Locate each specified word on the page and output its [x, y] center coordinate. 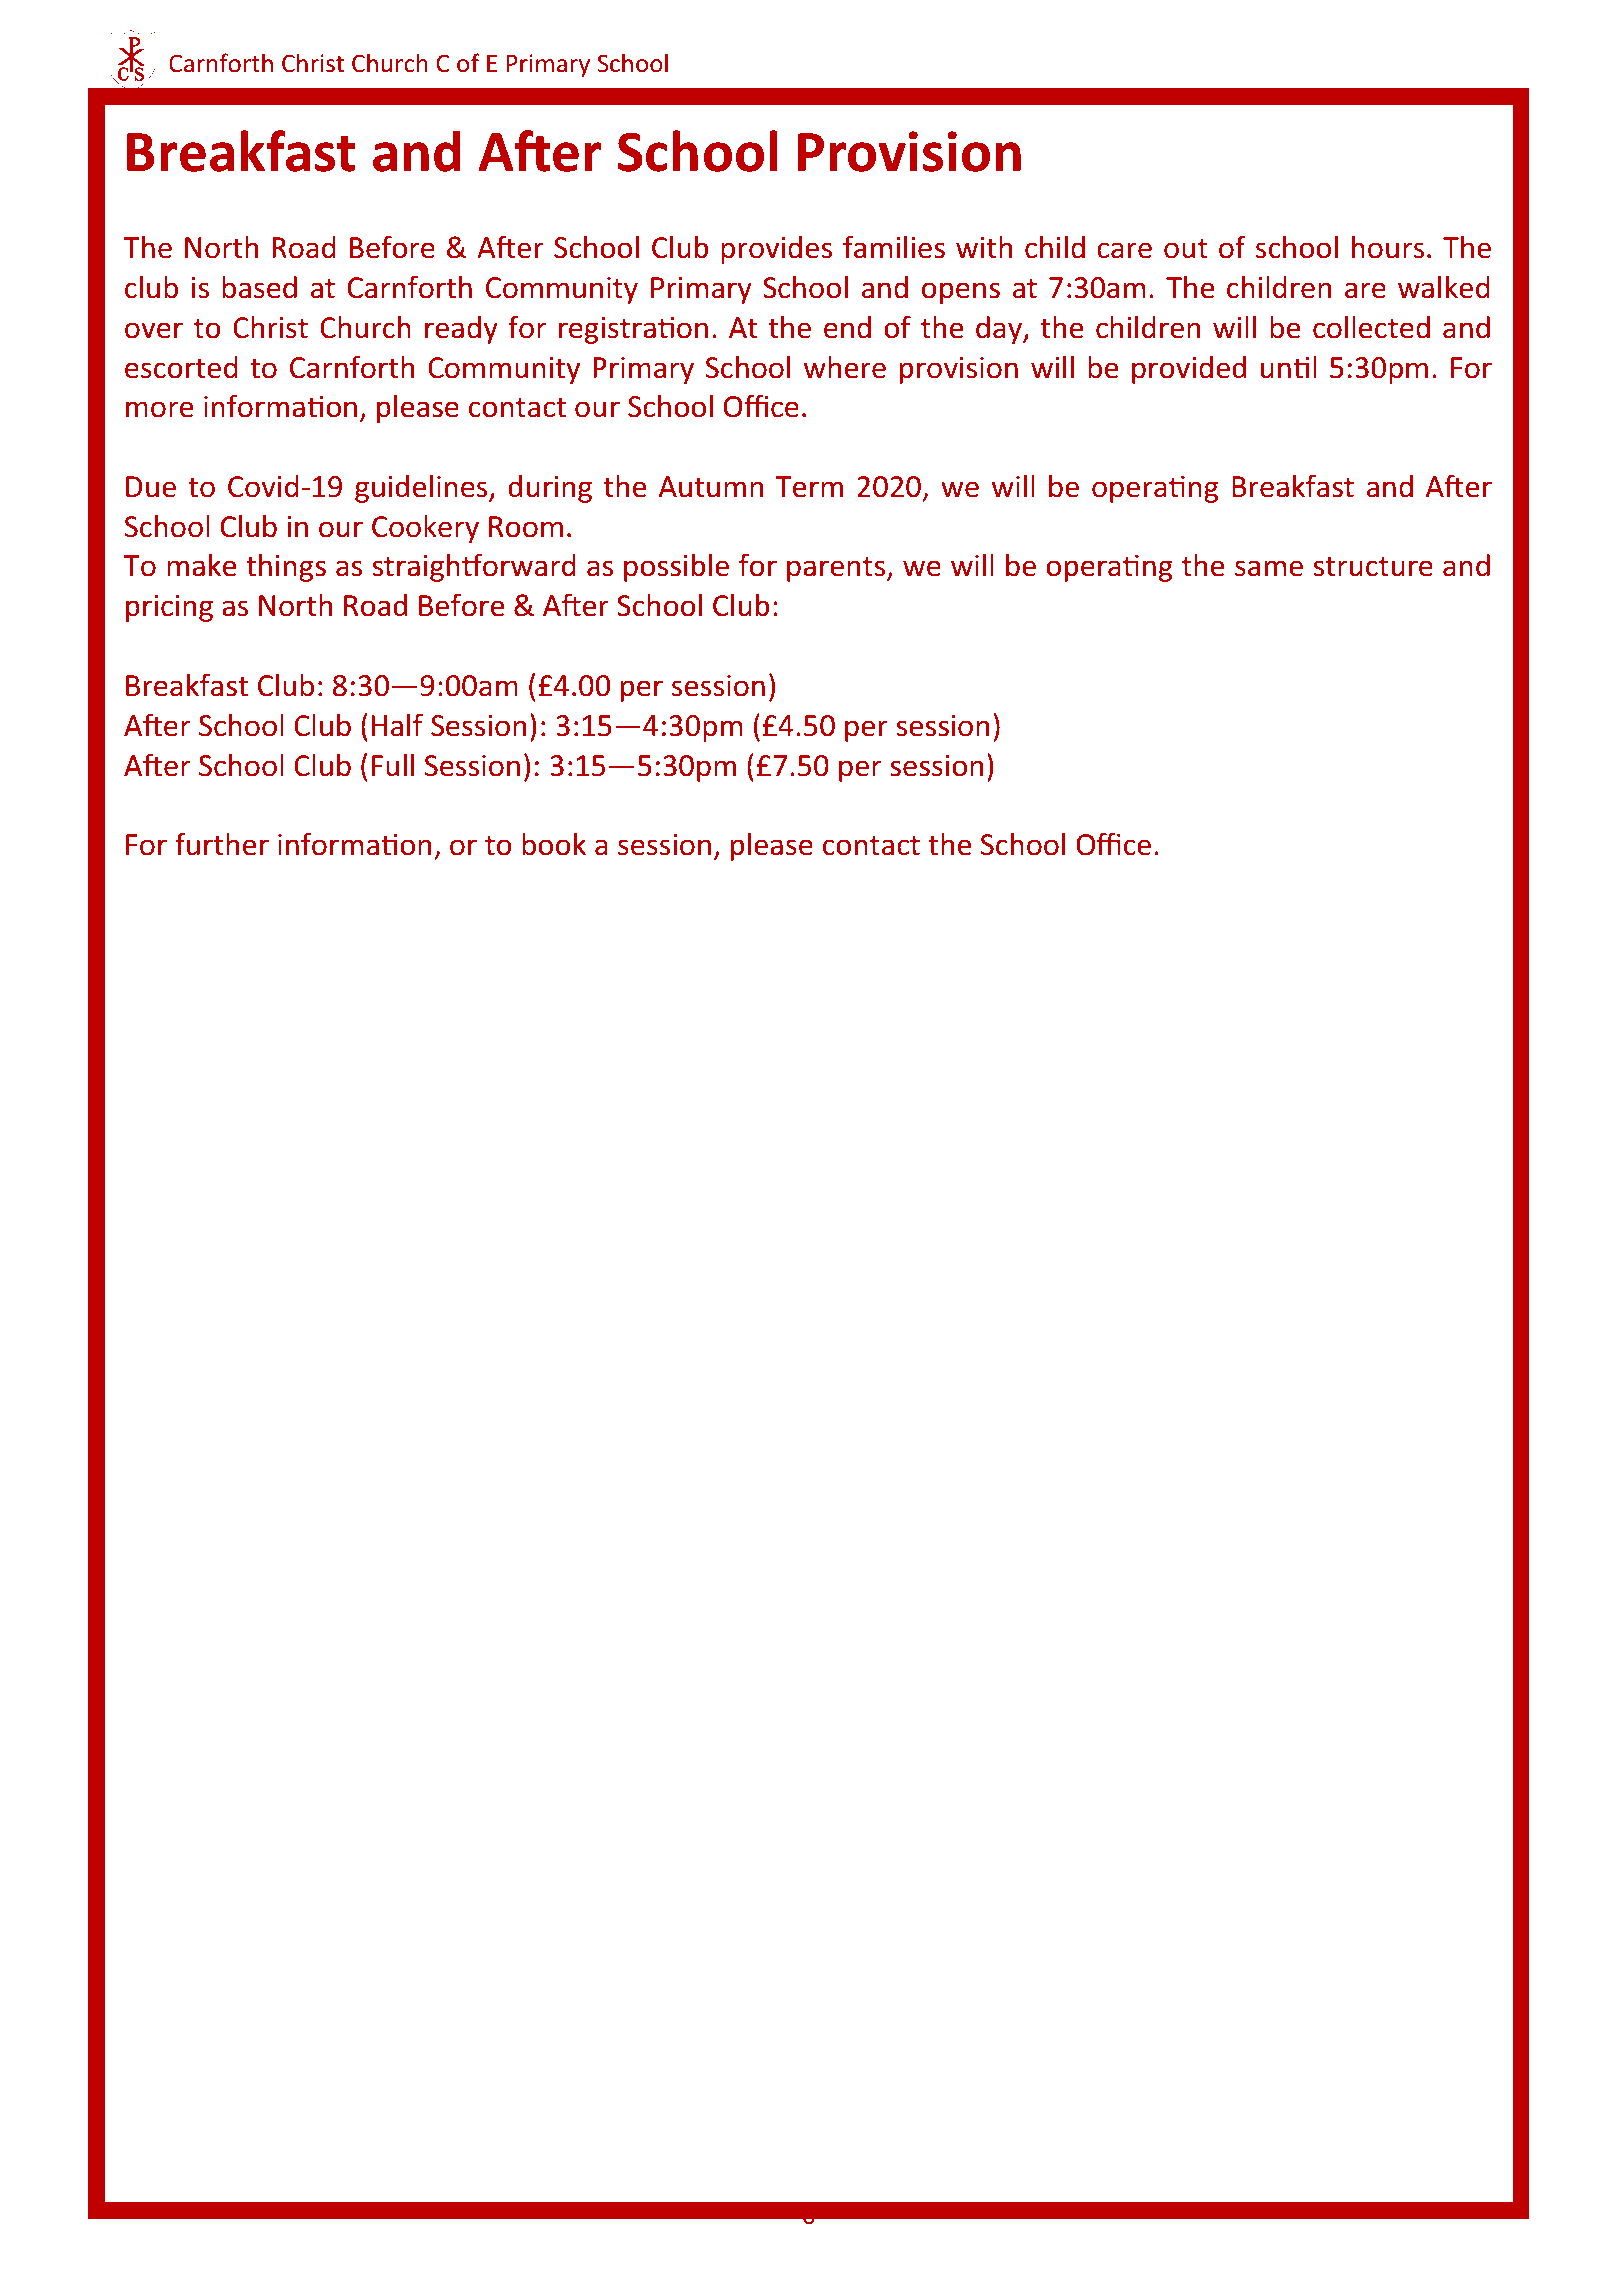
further [222, 844]
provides [776, 250]
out [1186, 249]
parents [837, 569]
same [1269, 568]
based [259, 287]
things [286, 568]
